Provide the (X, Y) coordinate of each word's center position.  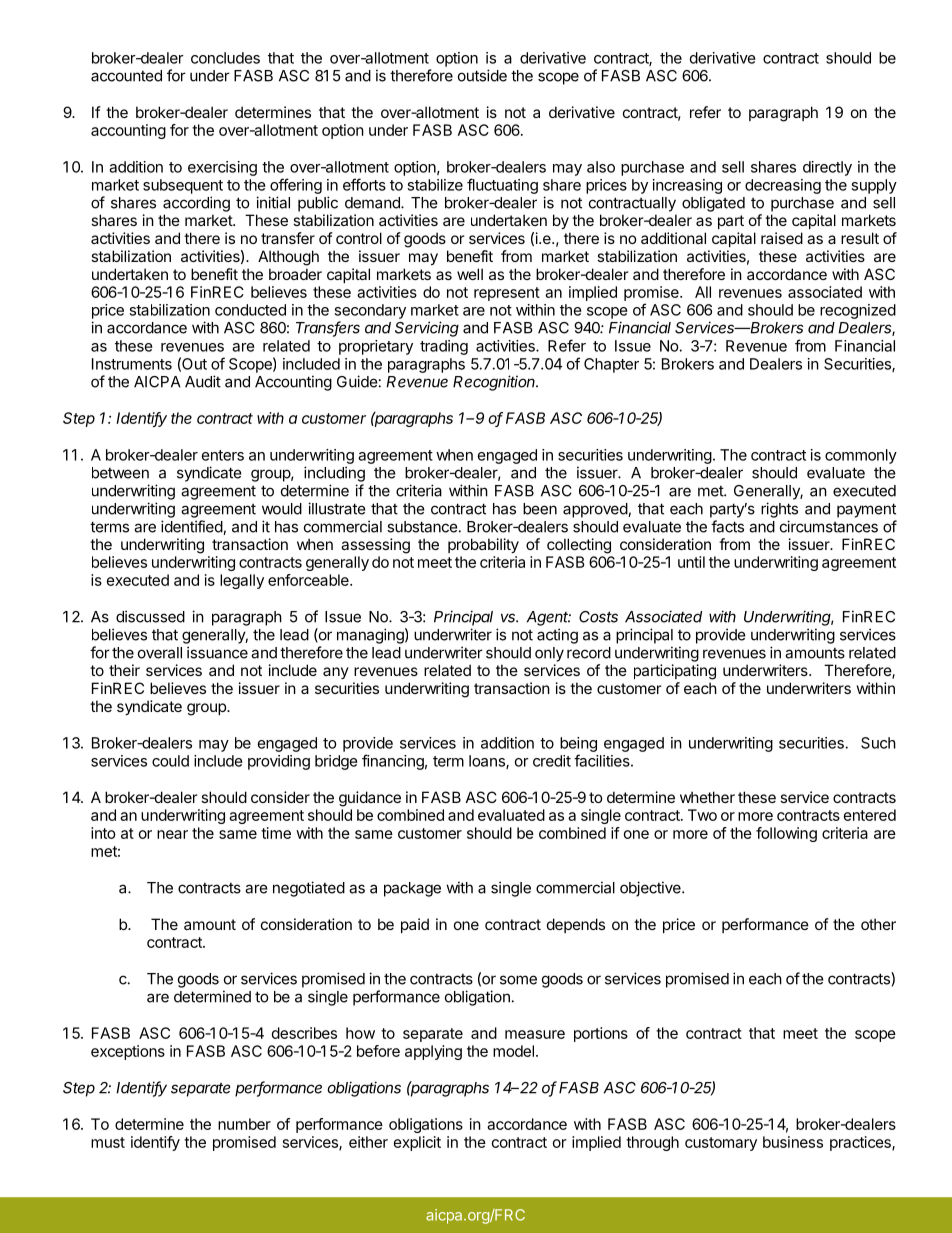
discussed (150, 616)
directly (827, 168)
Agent (549, 618)
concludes (225, 58)
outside (482, 75)
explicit (417, 1143)
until (691, 562)
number (244, 1124)
